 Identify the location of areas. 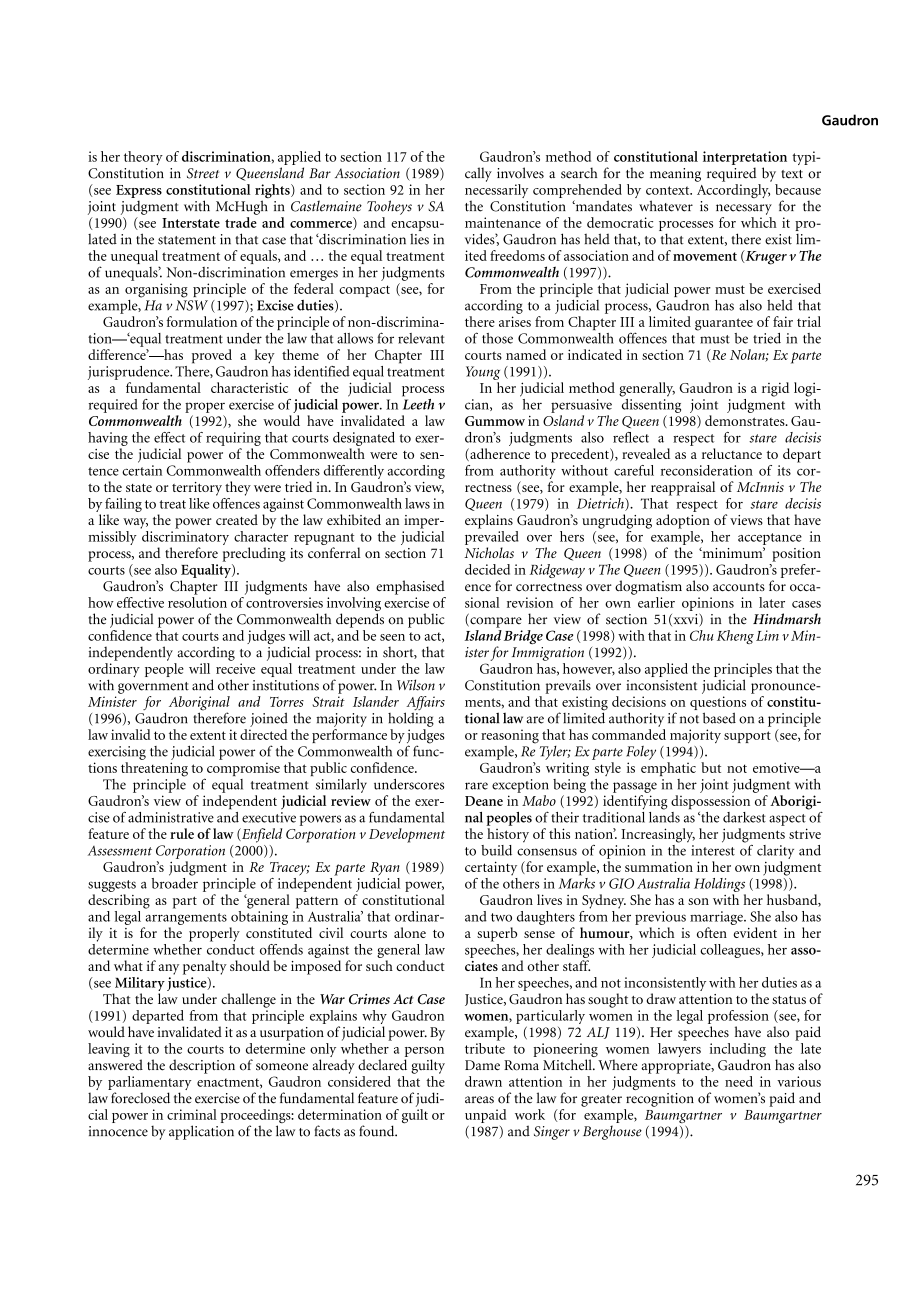
(479, 1100).
